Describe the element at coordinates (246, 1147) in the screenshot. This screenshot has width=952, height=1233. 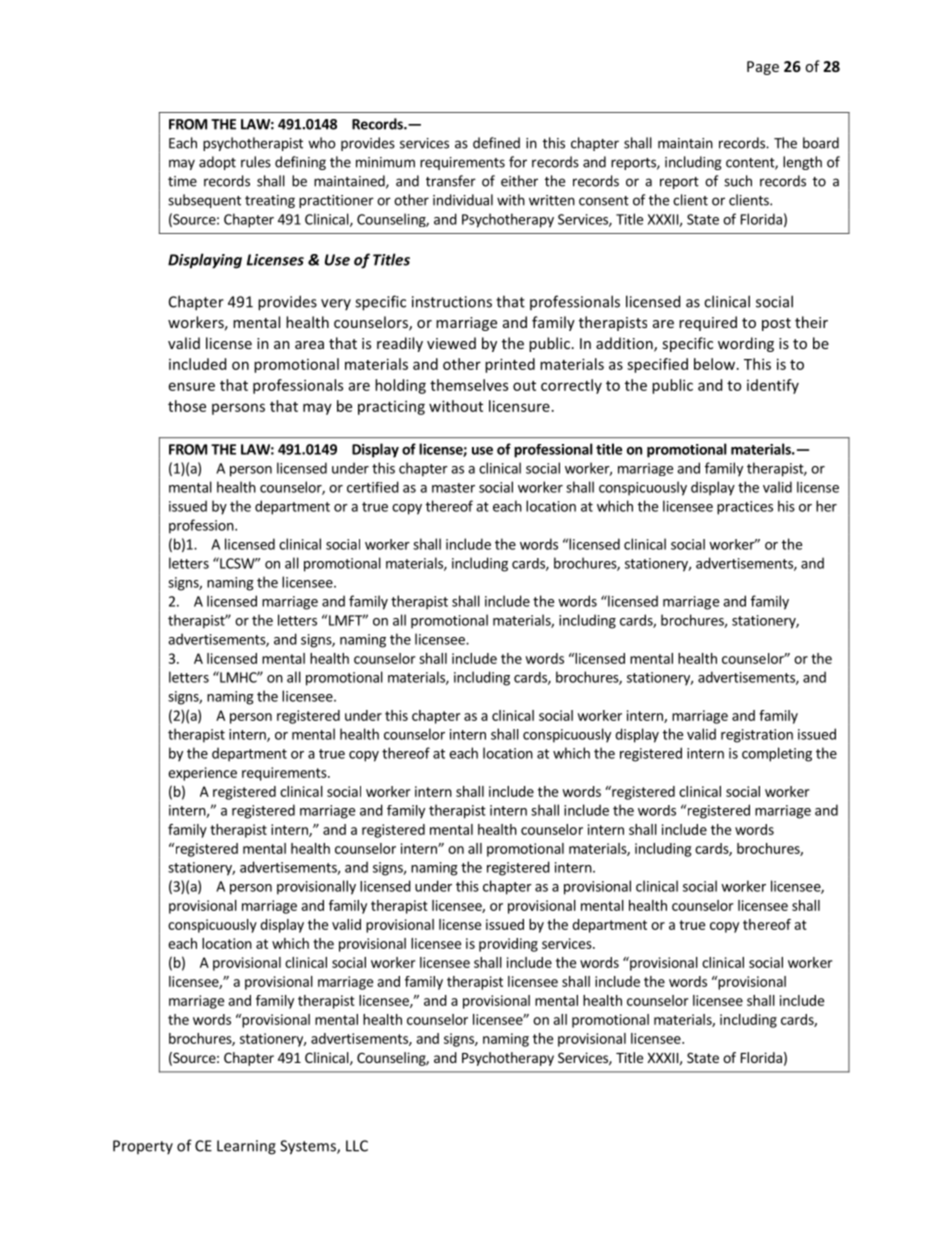
I see `Learning` at that location.
